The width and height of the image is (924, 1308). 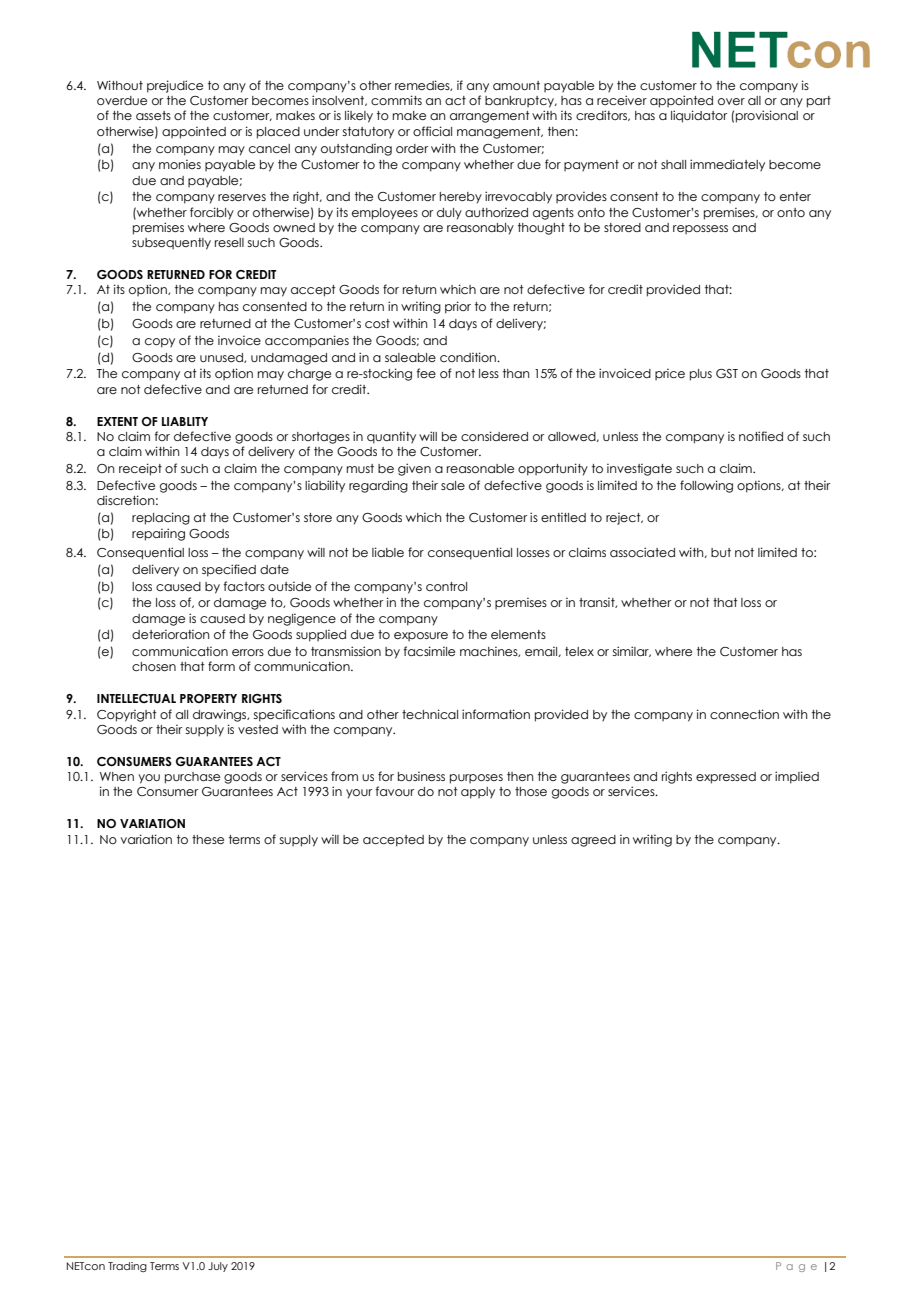 I want to click on agreed, so click(x=593, y=841).
